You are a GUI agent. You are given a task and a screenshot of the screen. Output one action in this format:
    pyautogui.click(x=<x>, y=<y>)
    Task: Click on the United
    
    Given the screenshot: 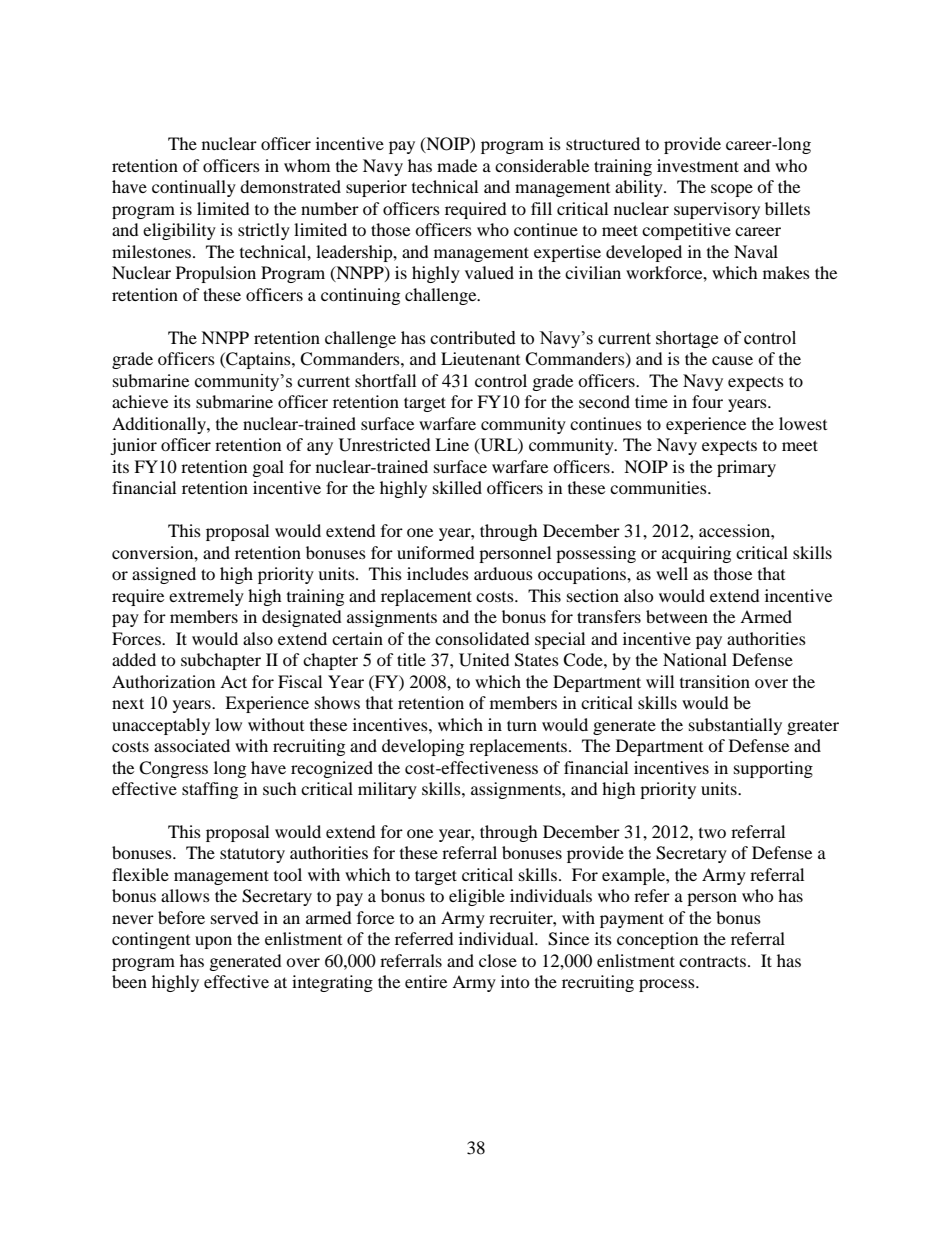 What is the action you would take?
    pyautogui.click(x=484, y=660)
